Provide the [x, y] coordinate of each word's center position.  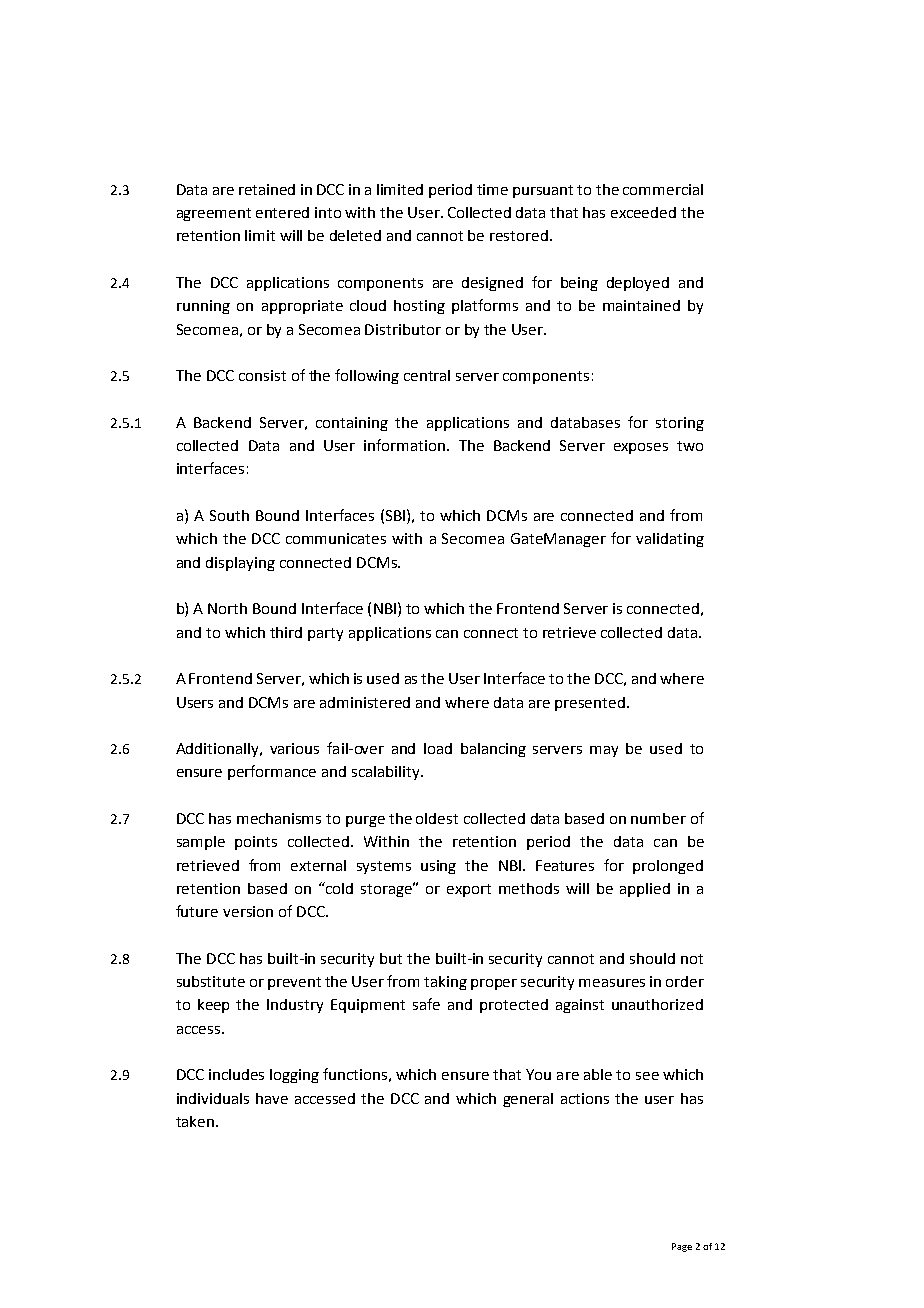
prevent [294, 983]
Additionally [219, 750]
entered [282, 212]
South [229, 515]
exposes [641, 448]
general [528, 1100]
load [438, 748]
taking [445, 983]
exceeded [643, 212]
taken [196, 1121]
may [604, 751]
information [406, 445]
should [652, 958]
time [492, 189]
